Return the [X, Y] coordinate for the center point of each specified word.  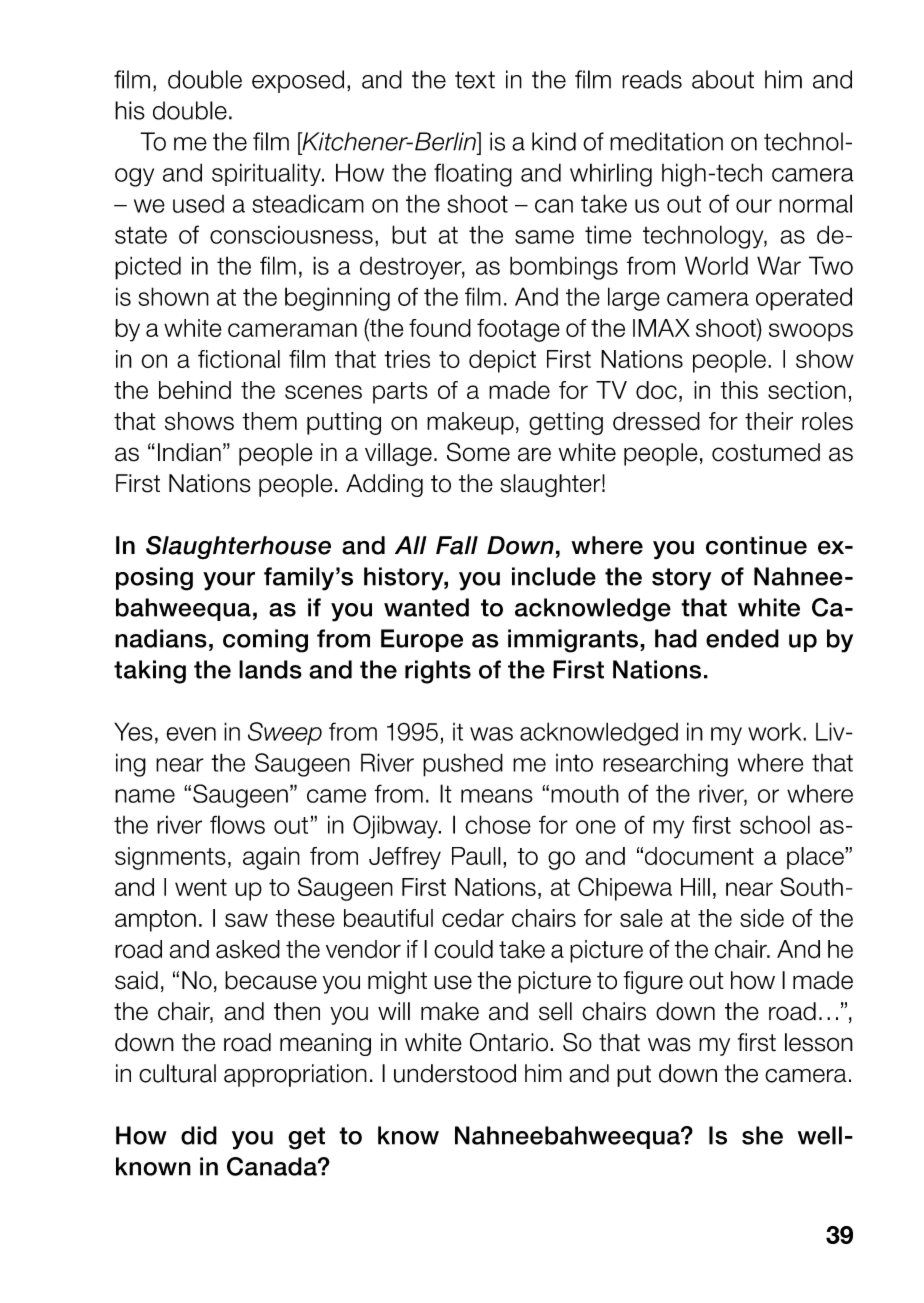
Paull [476, 856]
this [739, 390]
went [201, 887]
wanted [426, 607]
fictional [239, 359]
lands [270, 669]
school [775, 824]
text [475, 80]
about [723, 79]
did [199, 1135]
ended [742, 638]
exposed [298, 81]
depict [502, 361]
